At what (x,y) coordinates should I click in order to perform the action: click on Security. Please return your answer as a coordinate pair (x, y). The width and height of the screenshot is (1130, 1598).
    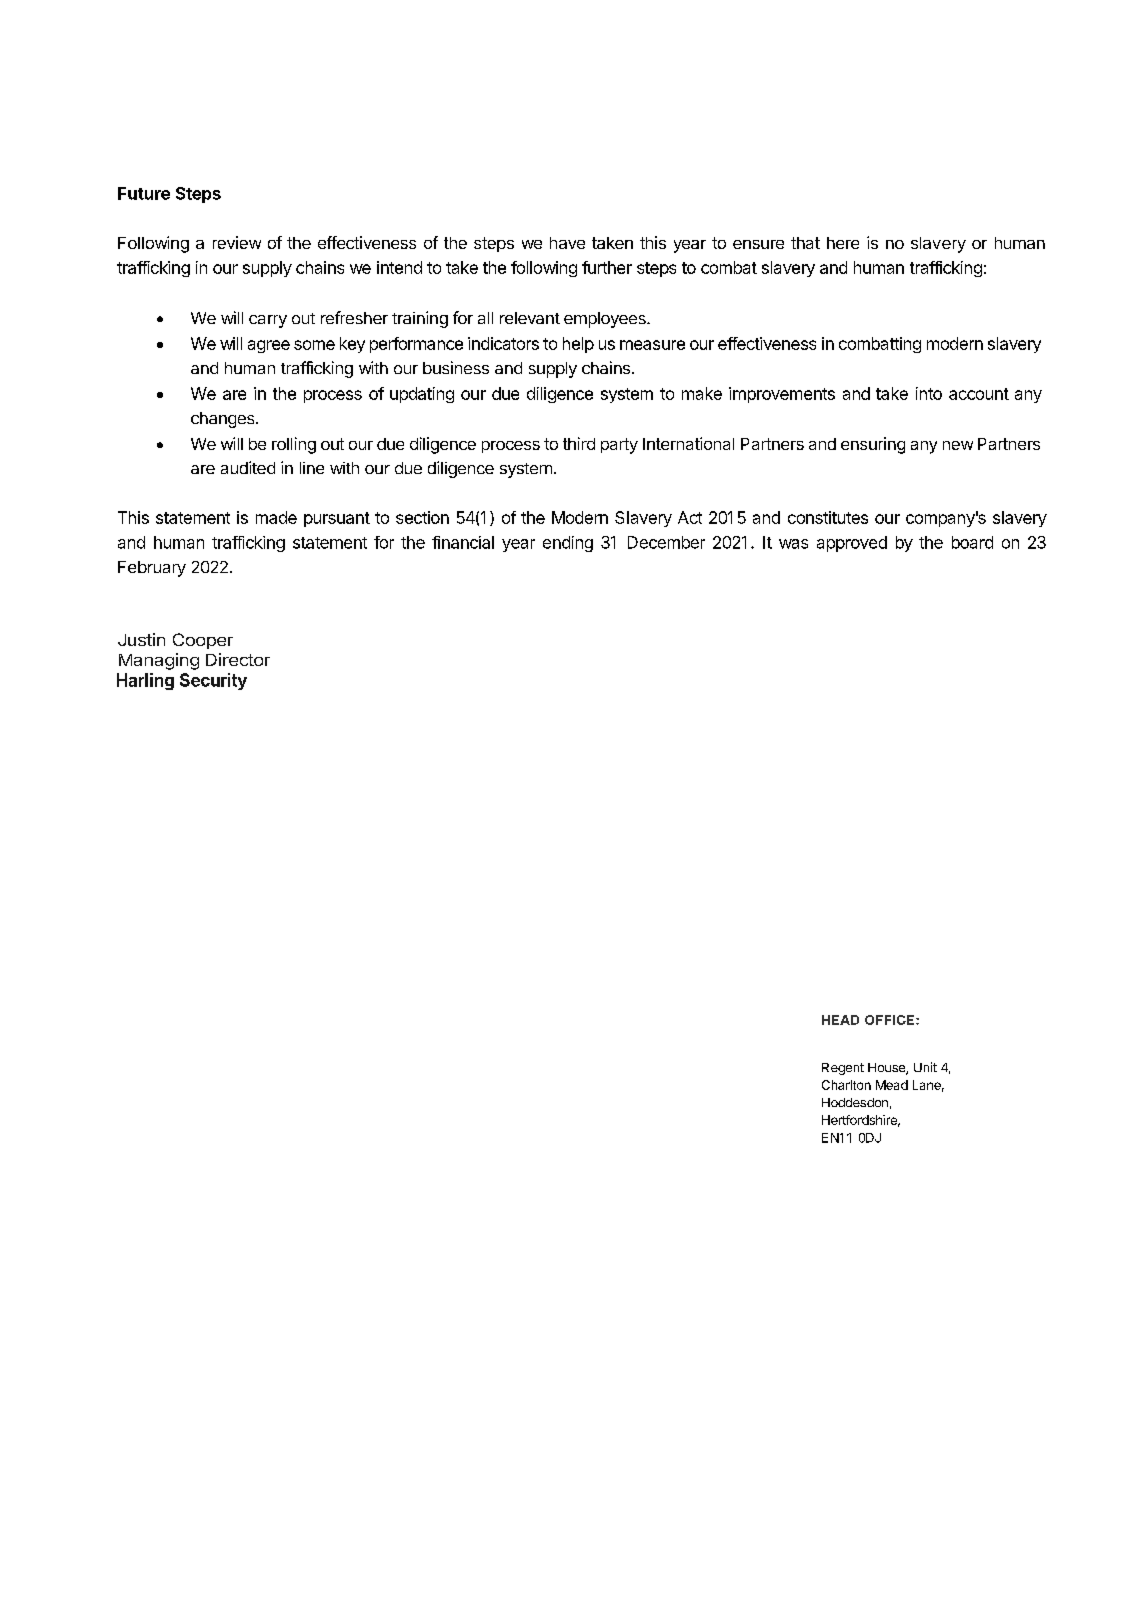
    Looking at the image, I should click on (213, 681).
